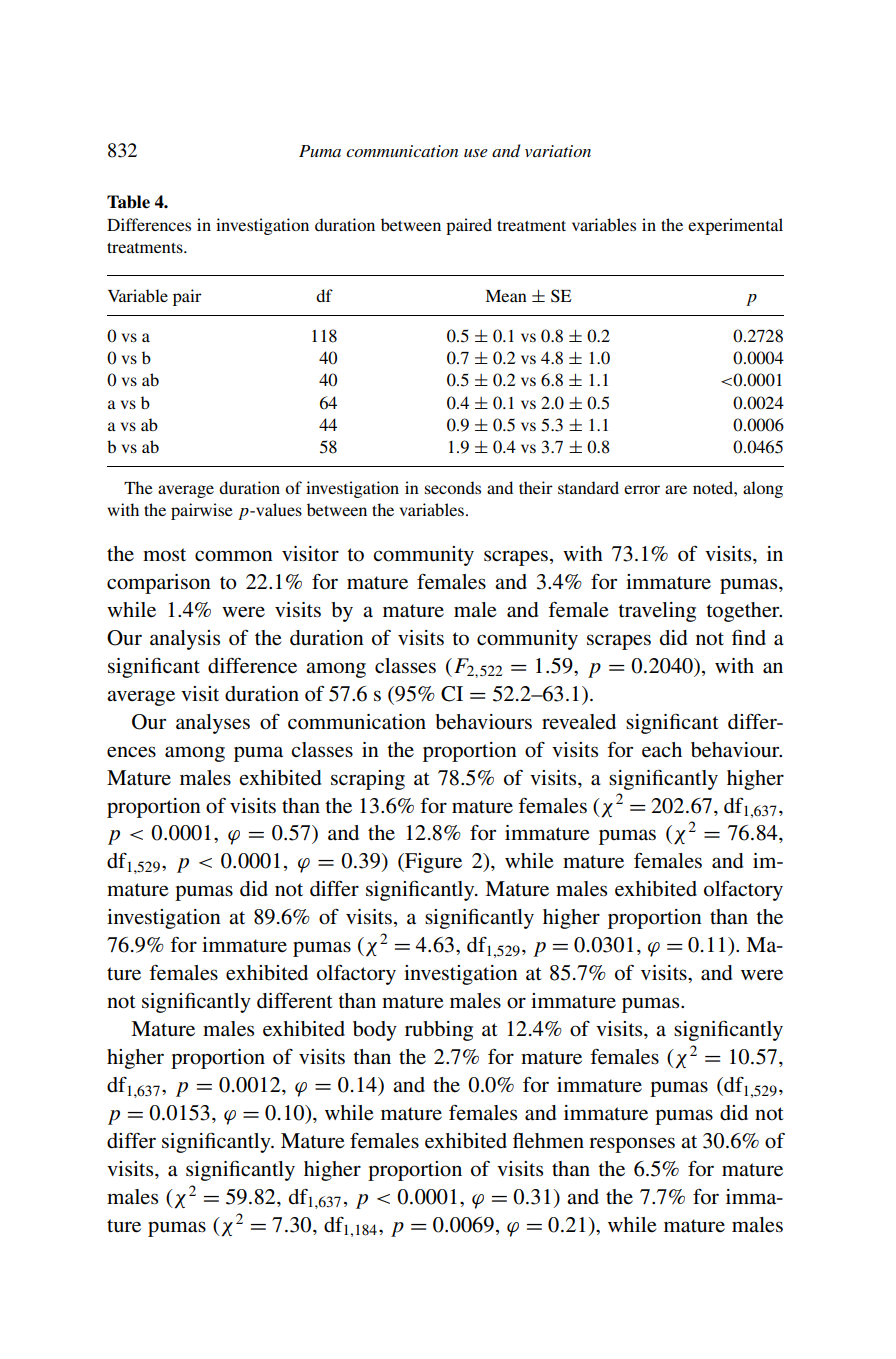 The height and width of the document is (1359, 896). I want to click on traveling, so click(657, 612).
